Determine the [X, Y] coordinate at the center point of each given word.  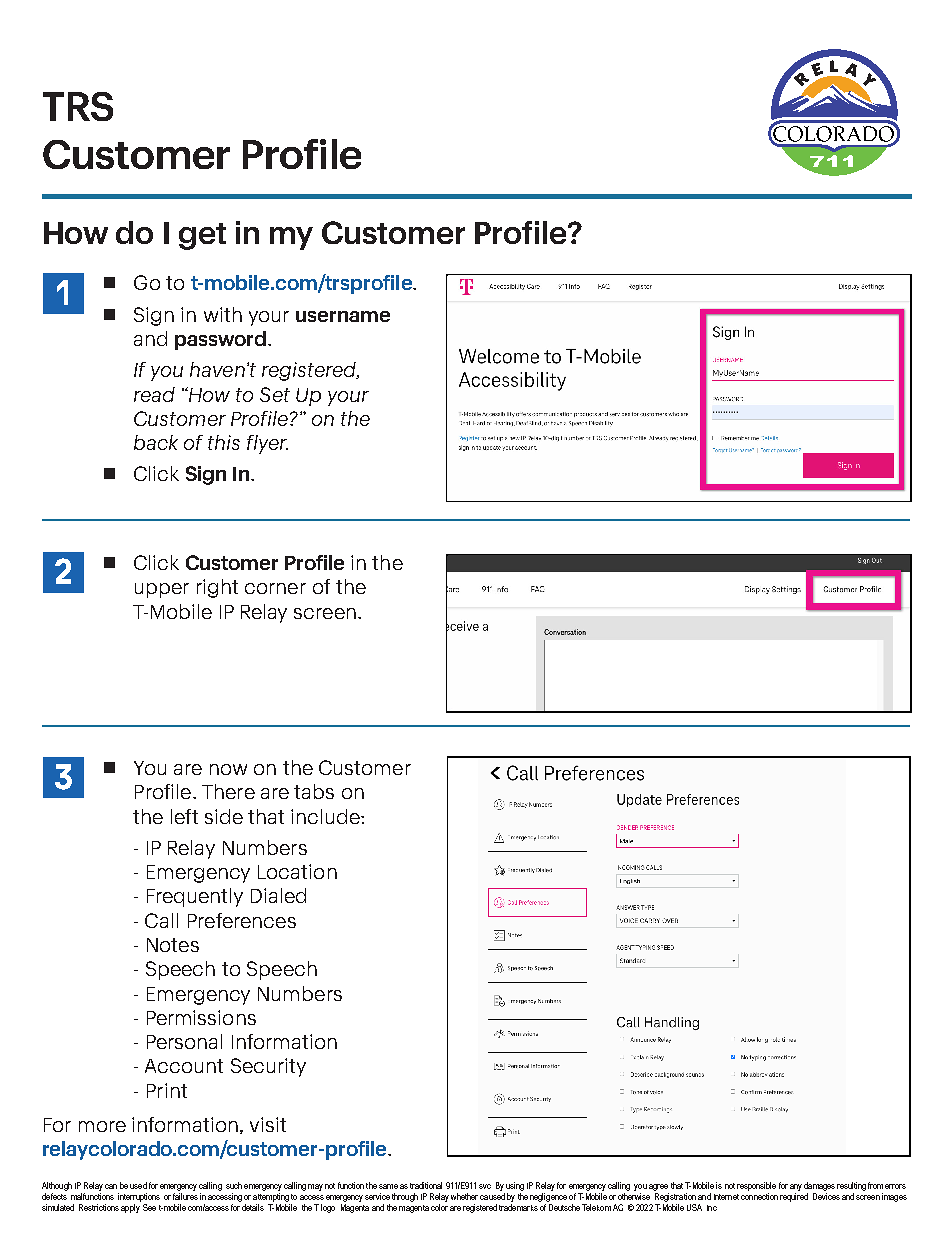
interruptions [139, 1199]
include [326, 816]
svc [485, 1186]
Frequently [195, 897]
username [343, 316]
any [796, 1189]
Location [297, 871]
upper [162, 590]
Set [275, 394]
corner [275, 588]
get [202, 236]
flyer [267, 444]
